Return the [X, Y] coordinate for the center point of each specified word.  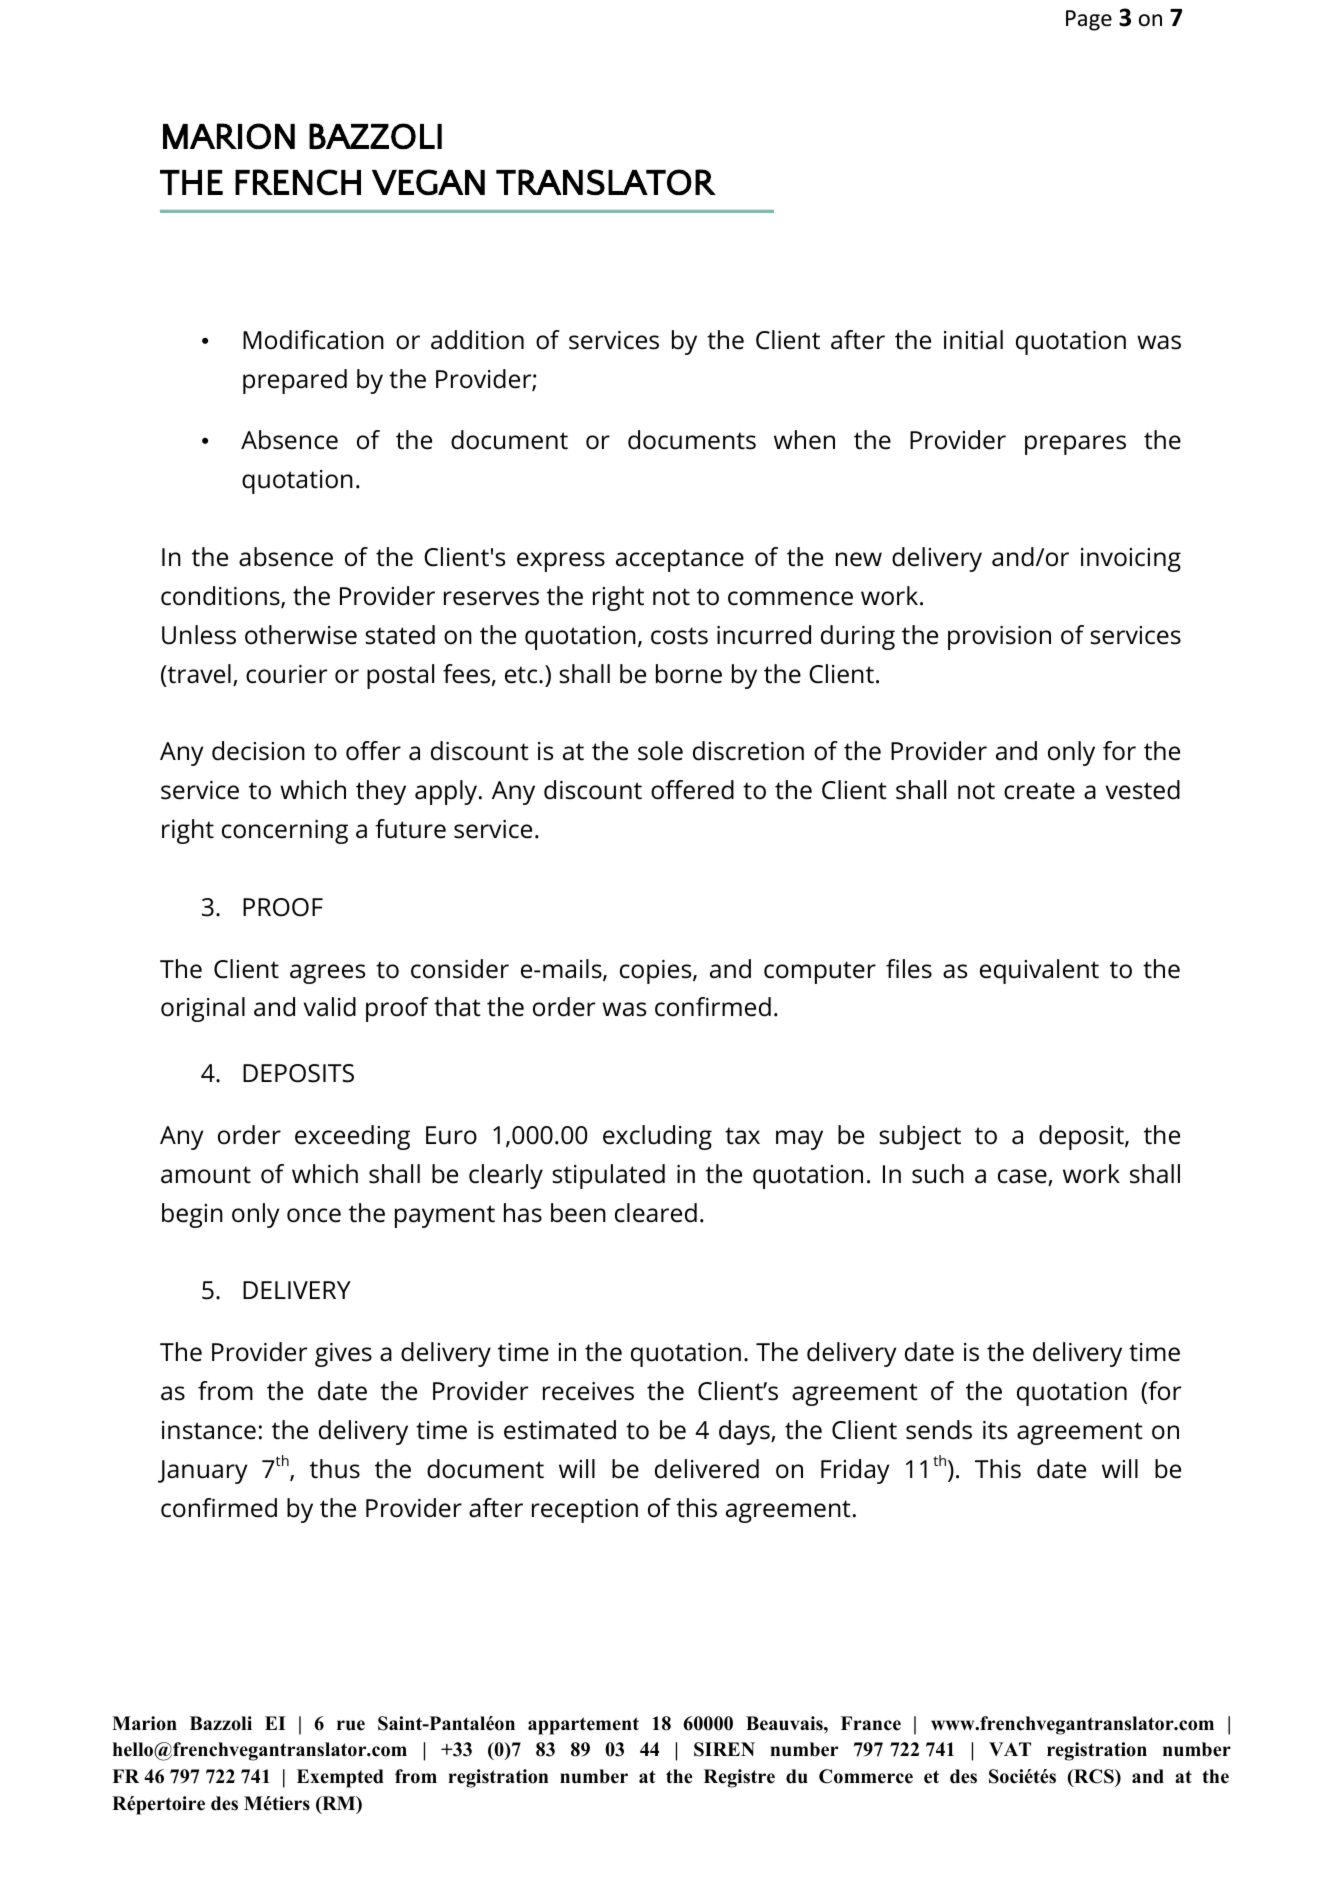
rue [351, 1725]
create [1039, 791]
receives [588, 1391]
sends [939, 1430]
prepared [295, 381]
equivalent [1039, 971]
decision [258, 751]
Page [1089, 20]
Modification [313, 340]
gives [343, 1355]
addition [477, 340]
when [804, 440]
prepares [1075, 445]
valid [329, 1007]
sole [660, 751]
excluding [657, 1137]
